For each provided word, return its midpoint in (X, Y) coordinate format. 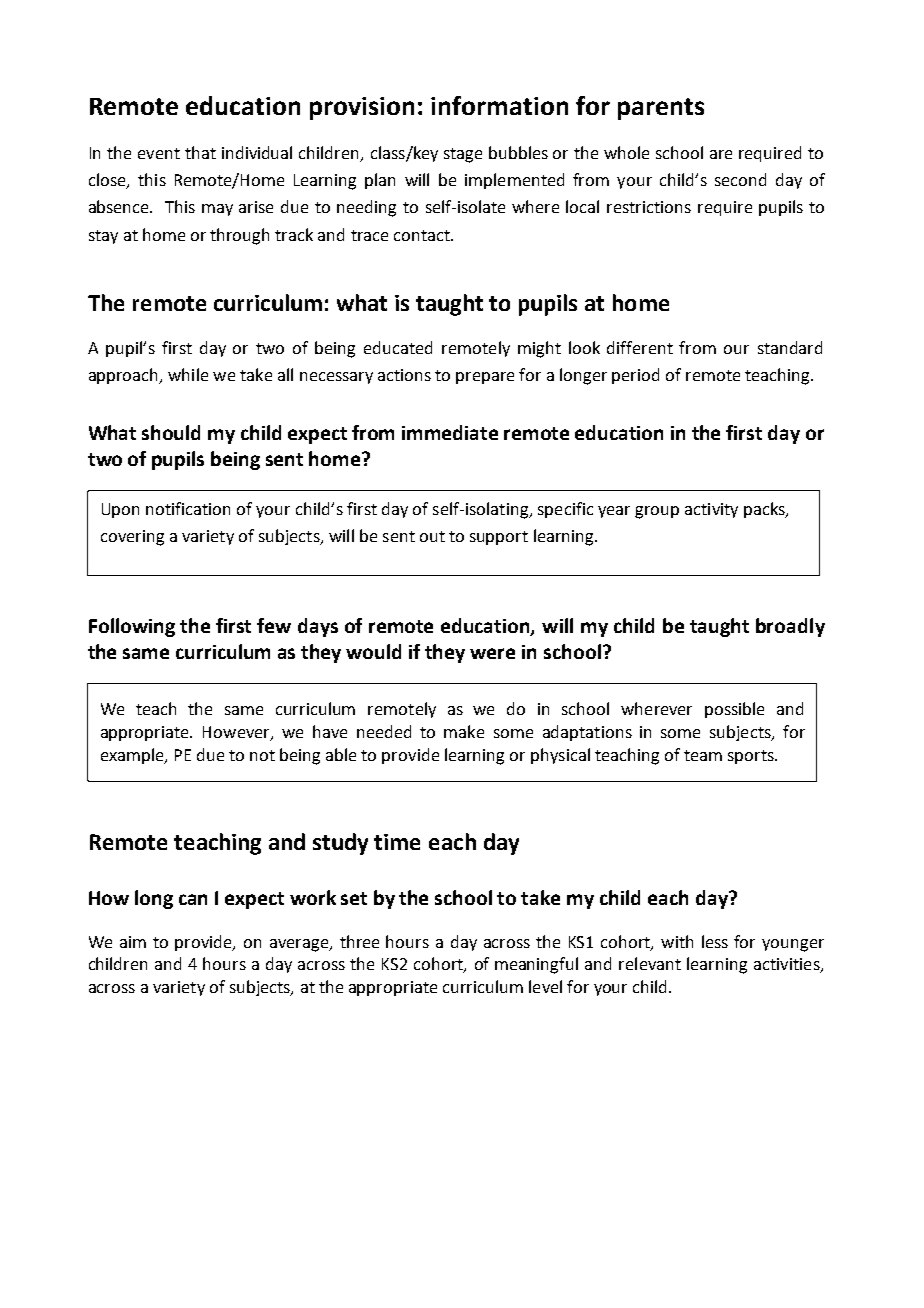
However (237, 733)
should (171, 432)
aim (133, 942)
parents (661, 109)
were (492, 653)
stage (463, 155)
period (635, 376)
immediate (450, 432)
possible (734, 710)
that (200, 152)
